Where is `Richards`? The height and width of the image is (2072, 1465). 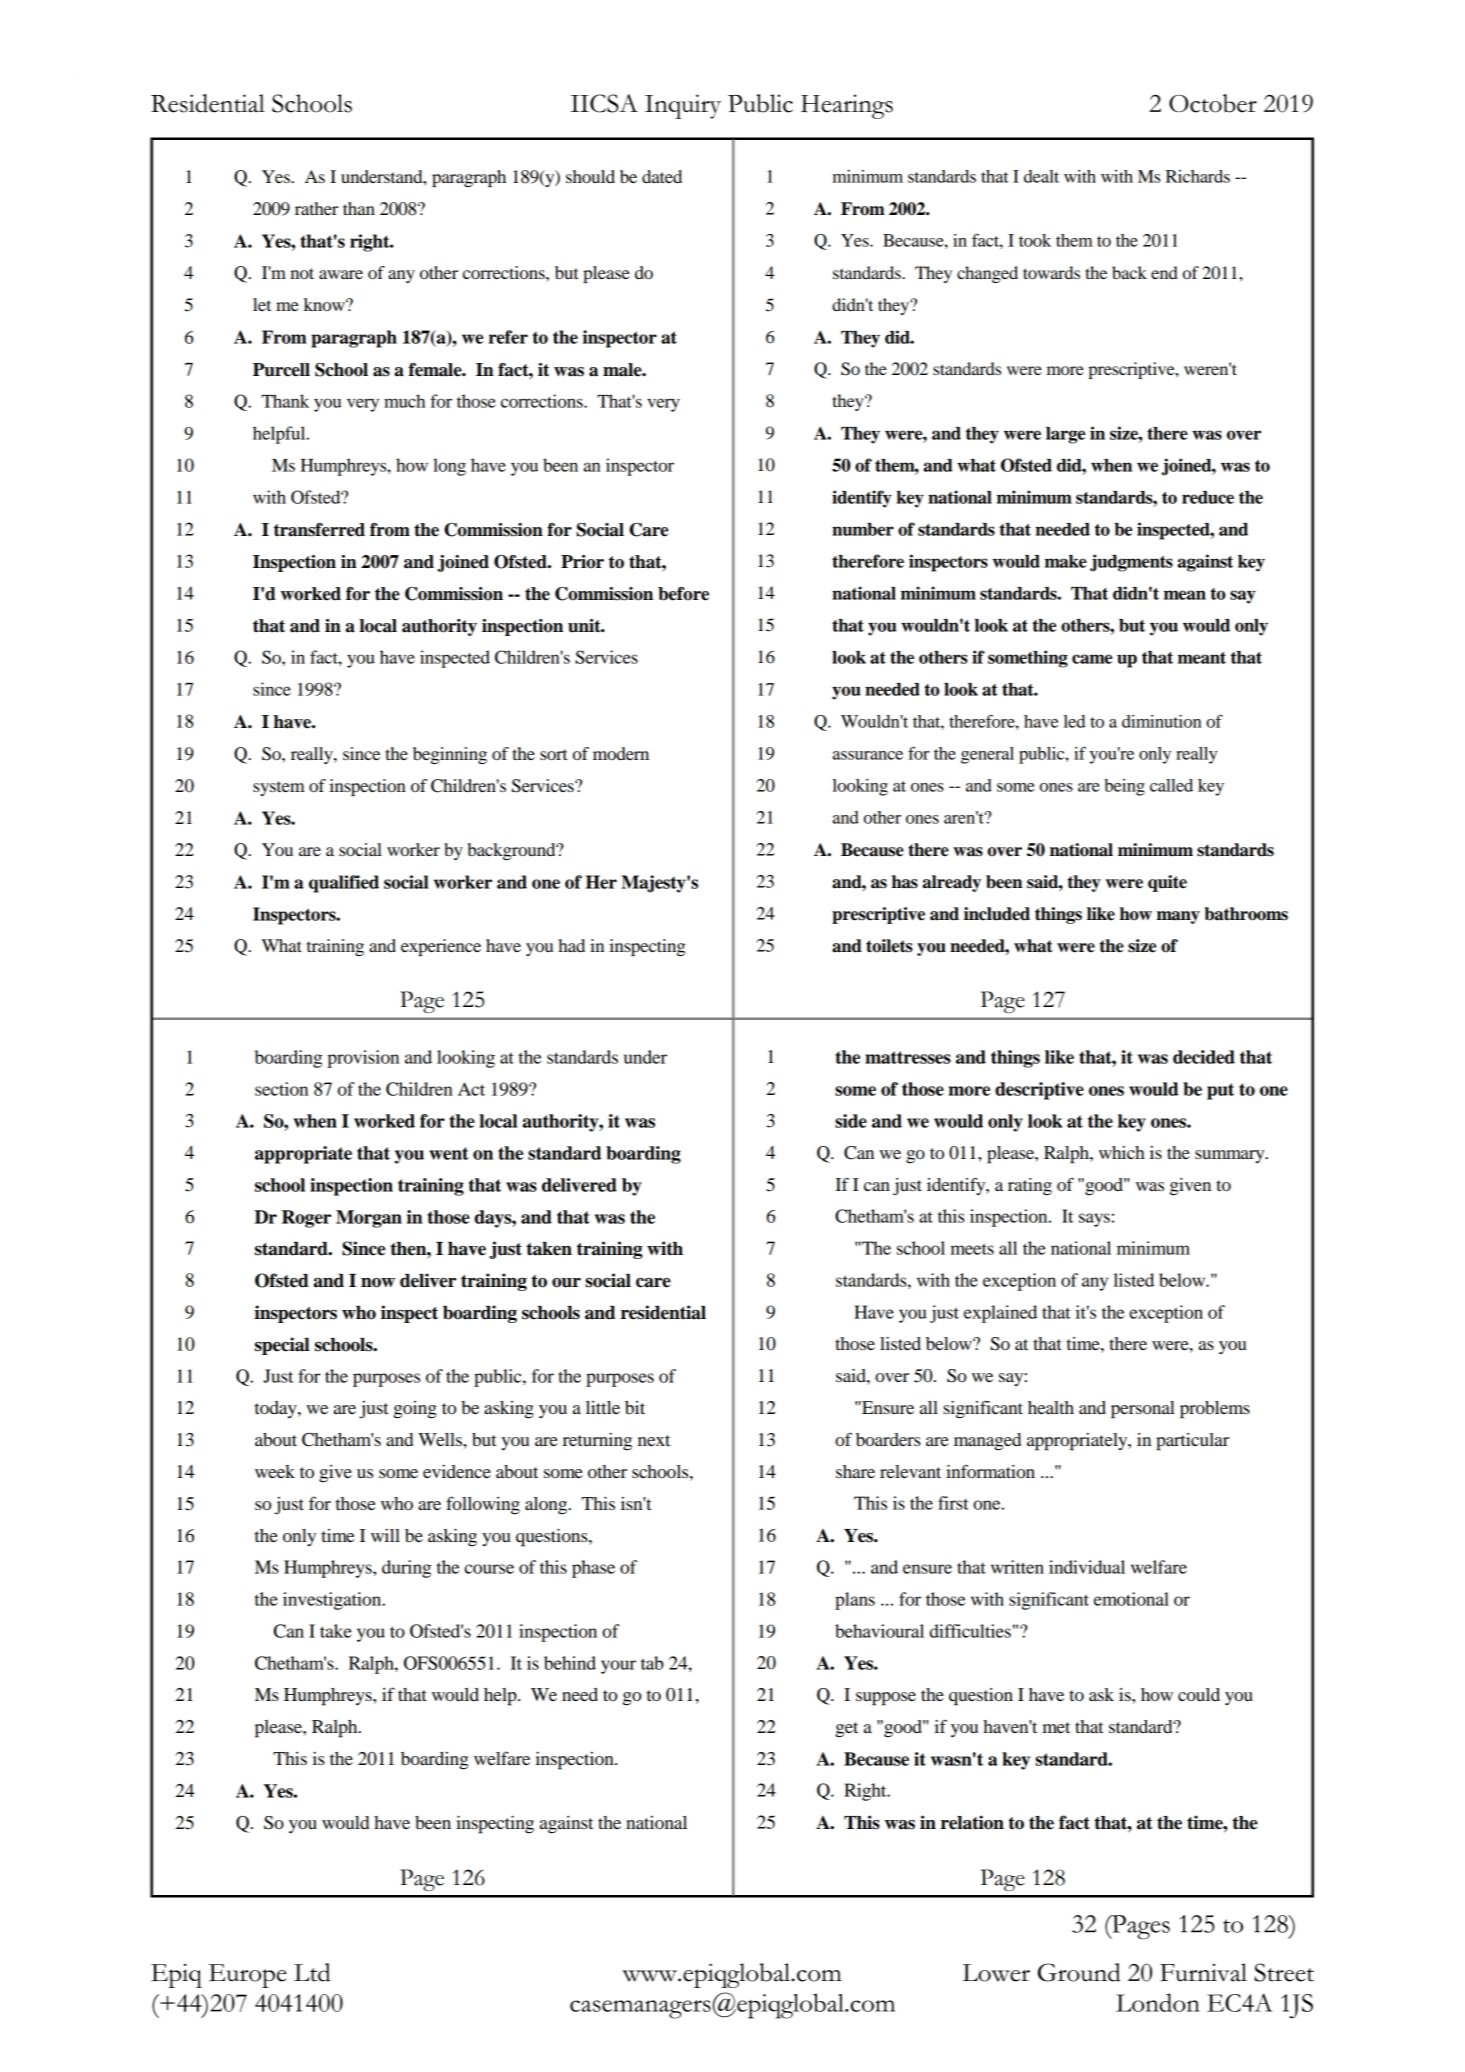
Richards is located at coordinates (1198, 176).
